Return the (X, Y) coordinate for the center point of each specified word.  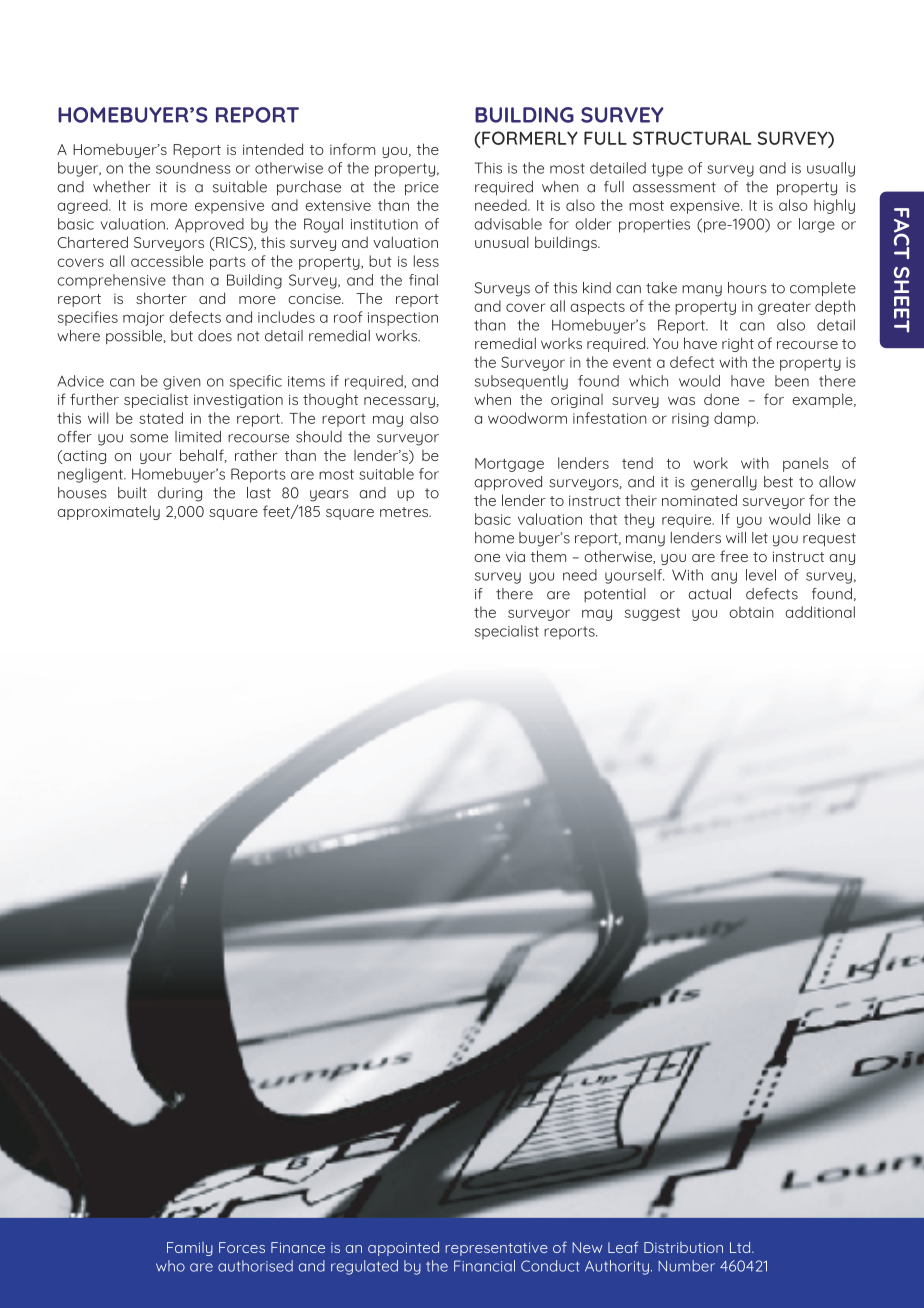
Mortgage (509, 465)
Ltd (741, 1247)
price (422, 188)
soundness (193, 168)
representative (497, 1249)
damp (736, 419)
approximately (108, 512)
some (149, 438)
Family (190, 1249)
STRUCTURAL (692, 138)
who (170, 1266)
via (515, 556)
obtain (751, 612)
